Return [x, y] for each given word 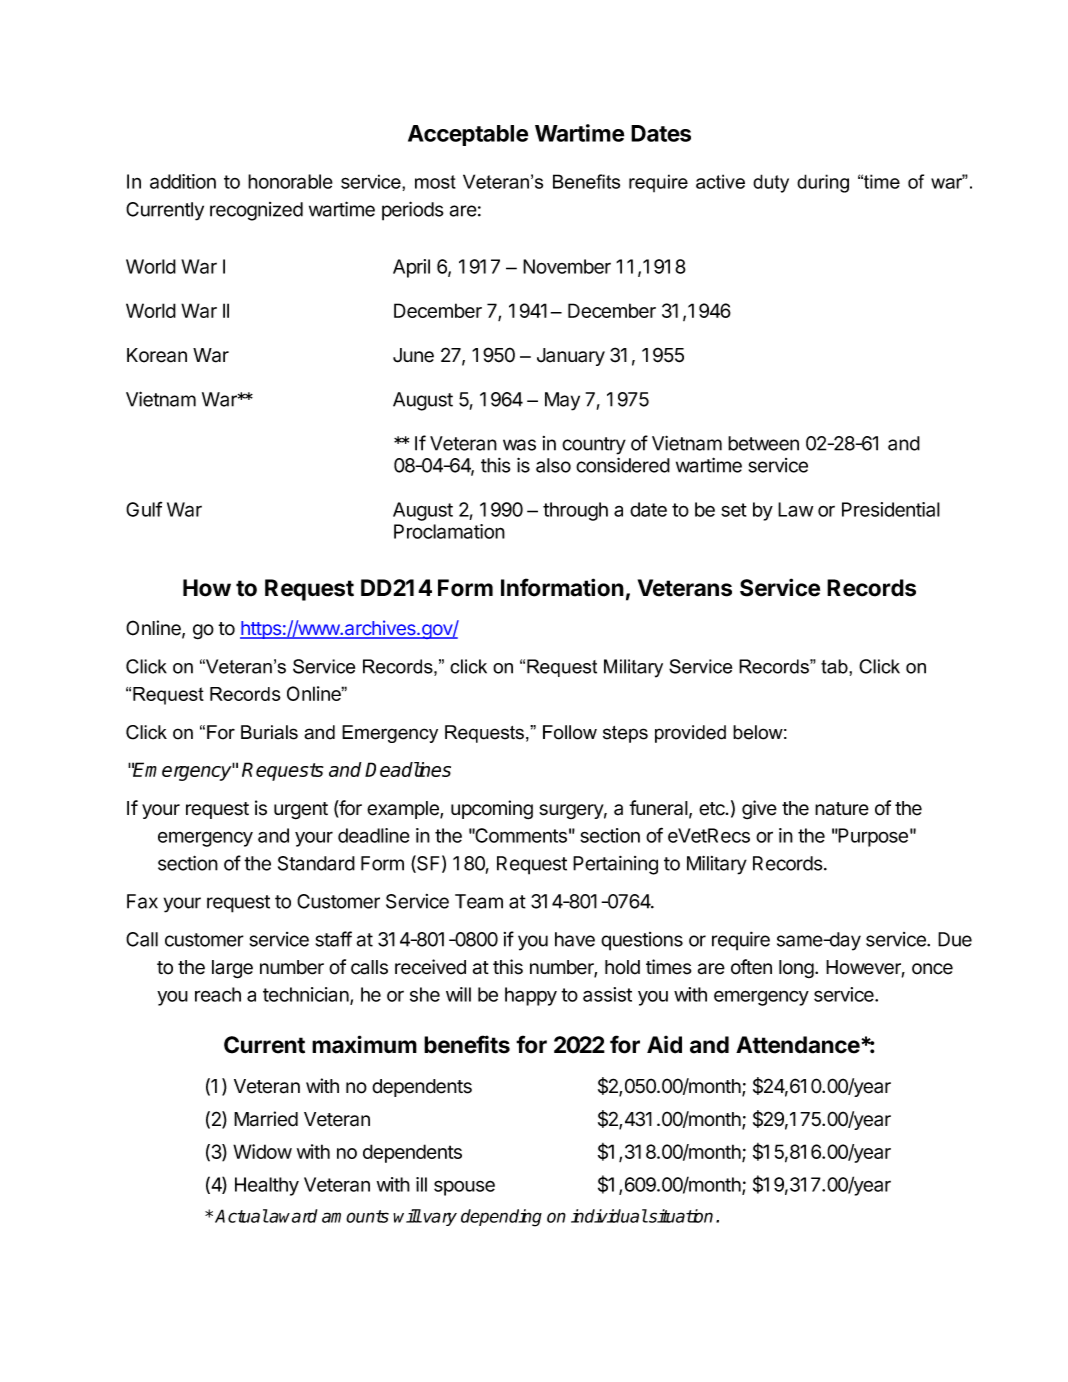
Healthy [267, 1186]
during [823, 183]
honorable [290, 181]
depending [501, 1218]
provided [690, 734]
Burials [269, 732]
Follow [570, 732]
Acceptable [468, 135]
